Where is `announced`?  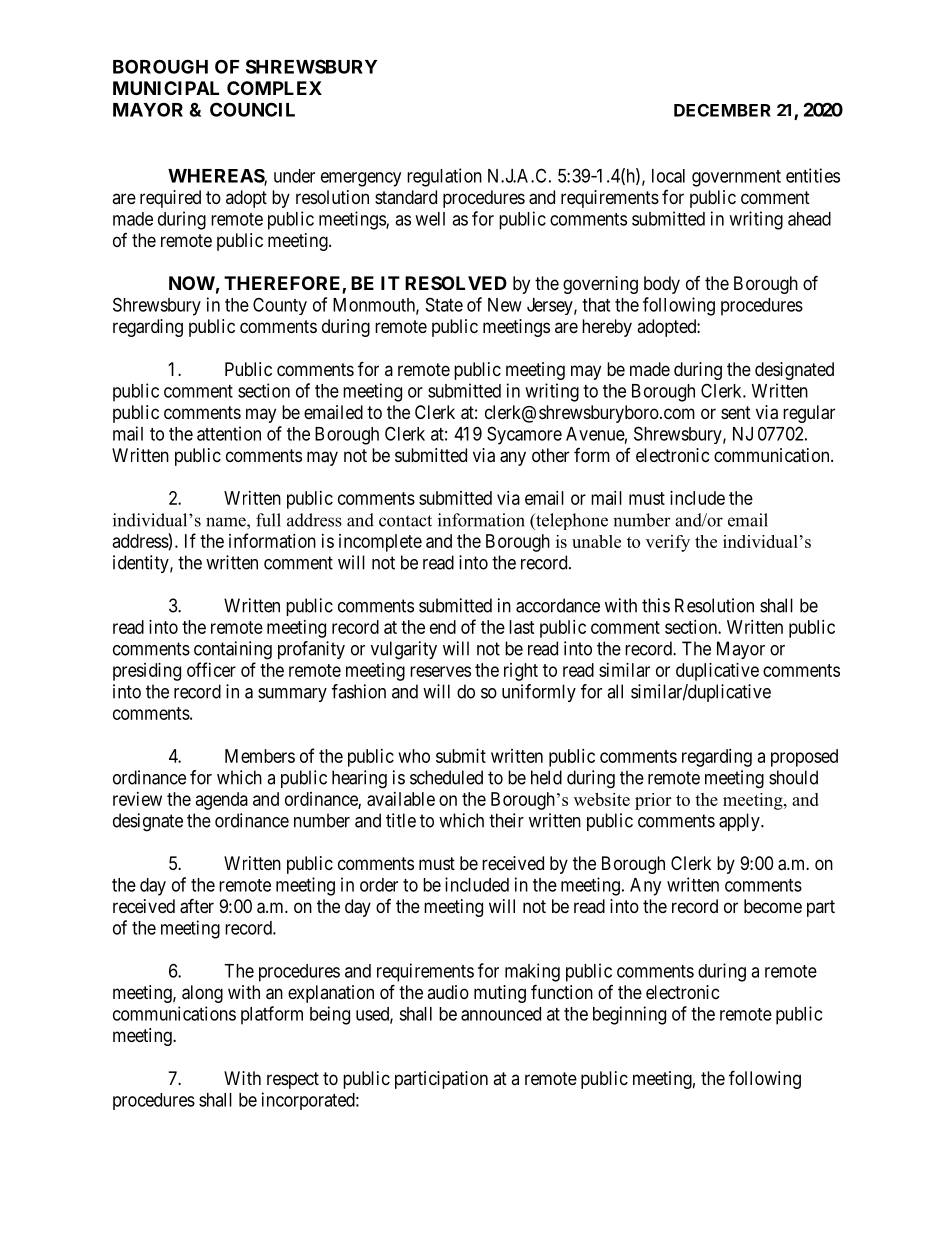
announced is located at coordinates (501, 1014).
